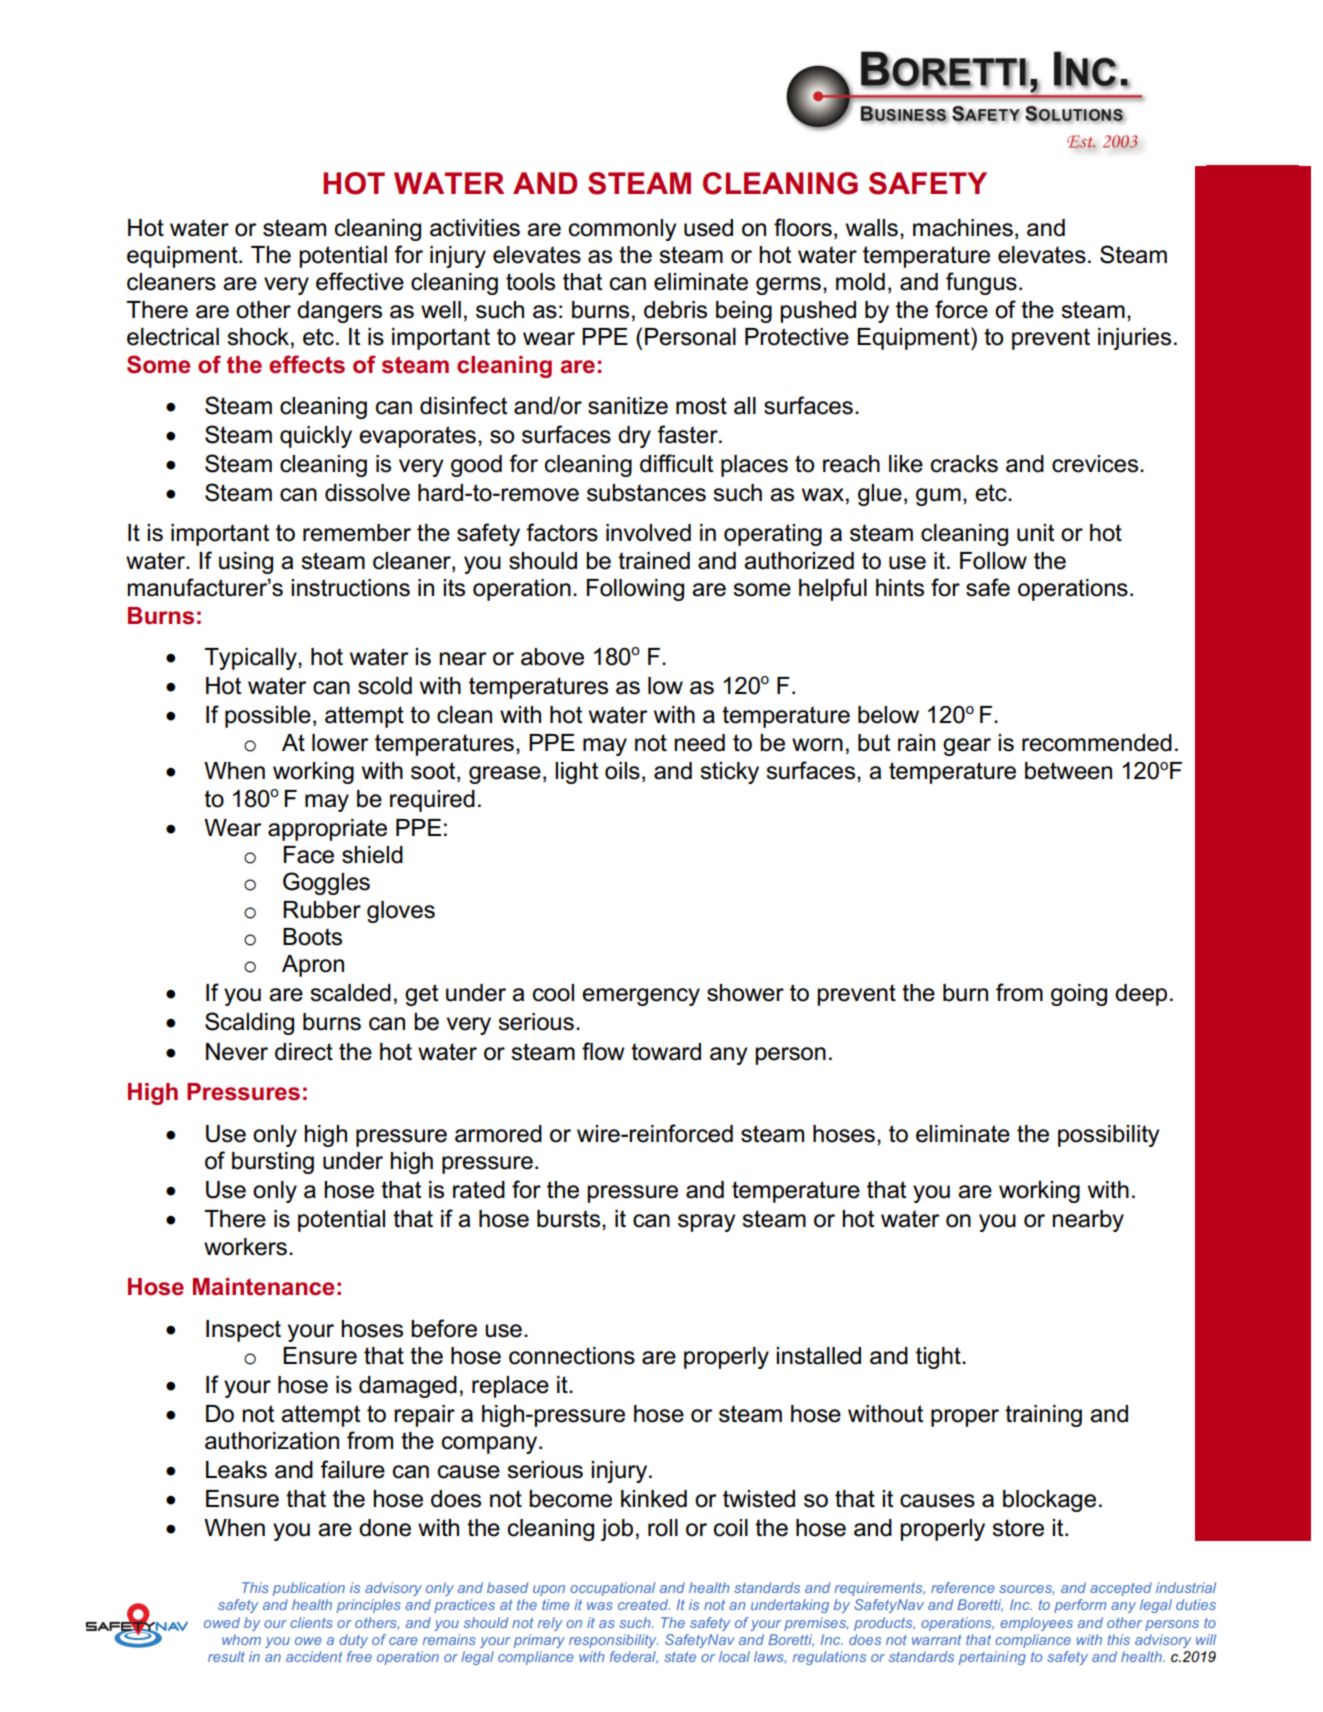  Describe the element at coordinates (360, 281) in the image. I see `effective` at that location.
